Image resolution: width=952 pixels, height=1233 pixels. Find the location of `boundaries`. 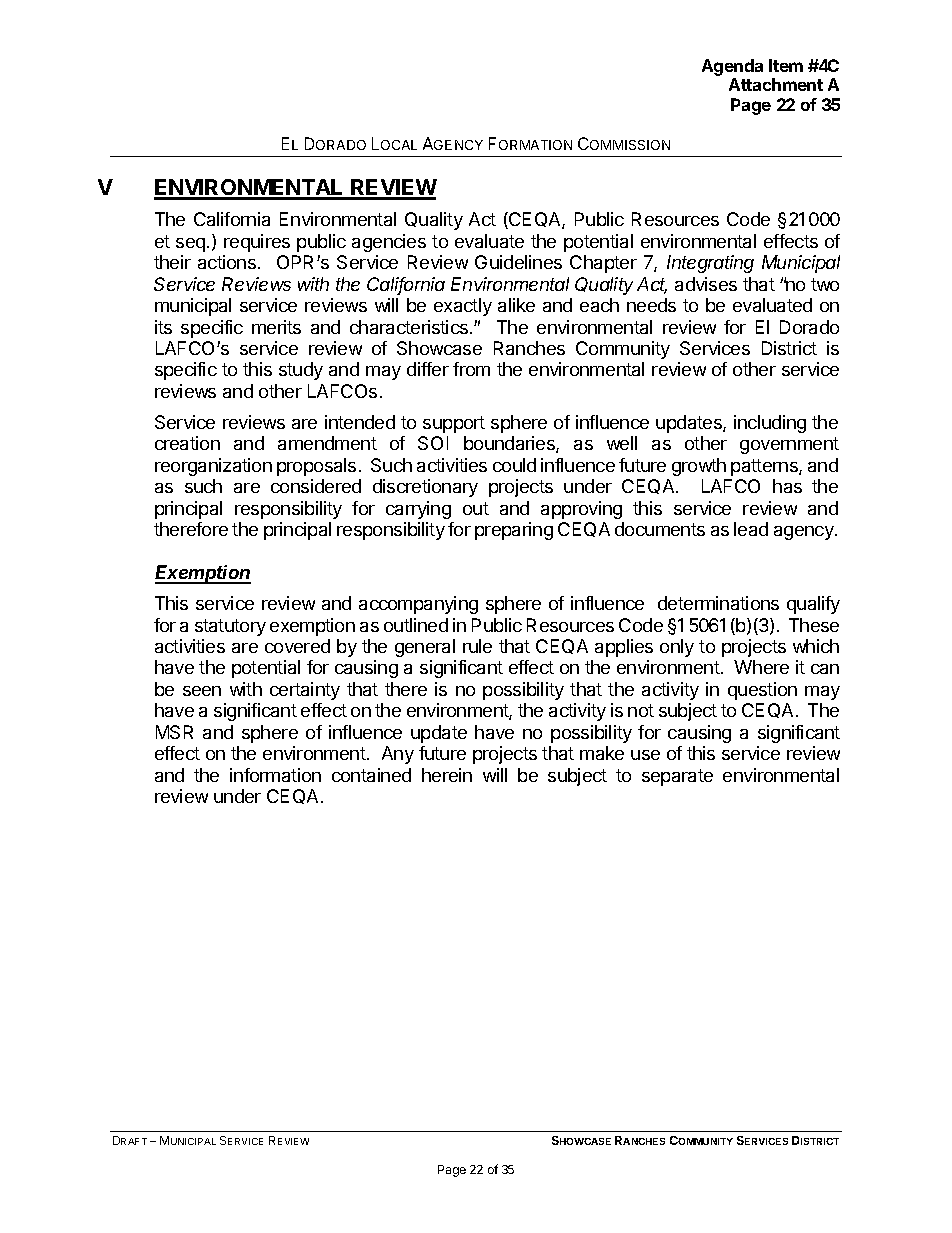

boundaries is located at coordinates (510, 444).
